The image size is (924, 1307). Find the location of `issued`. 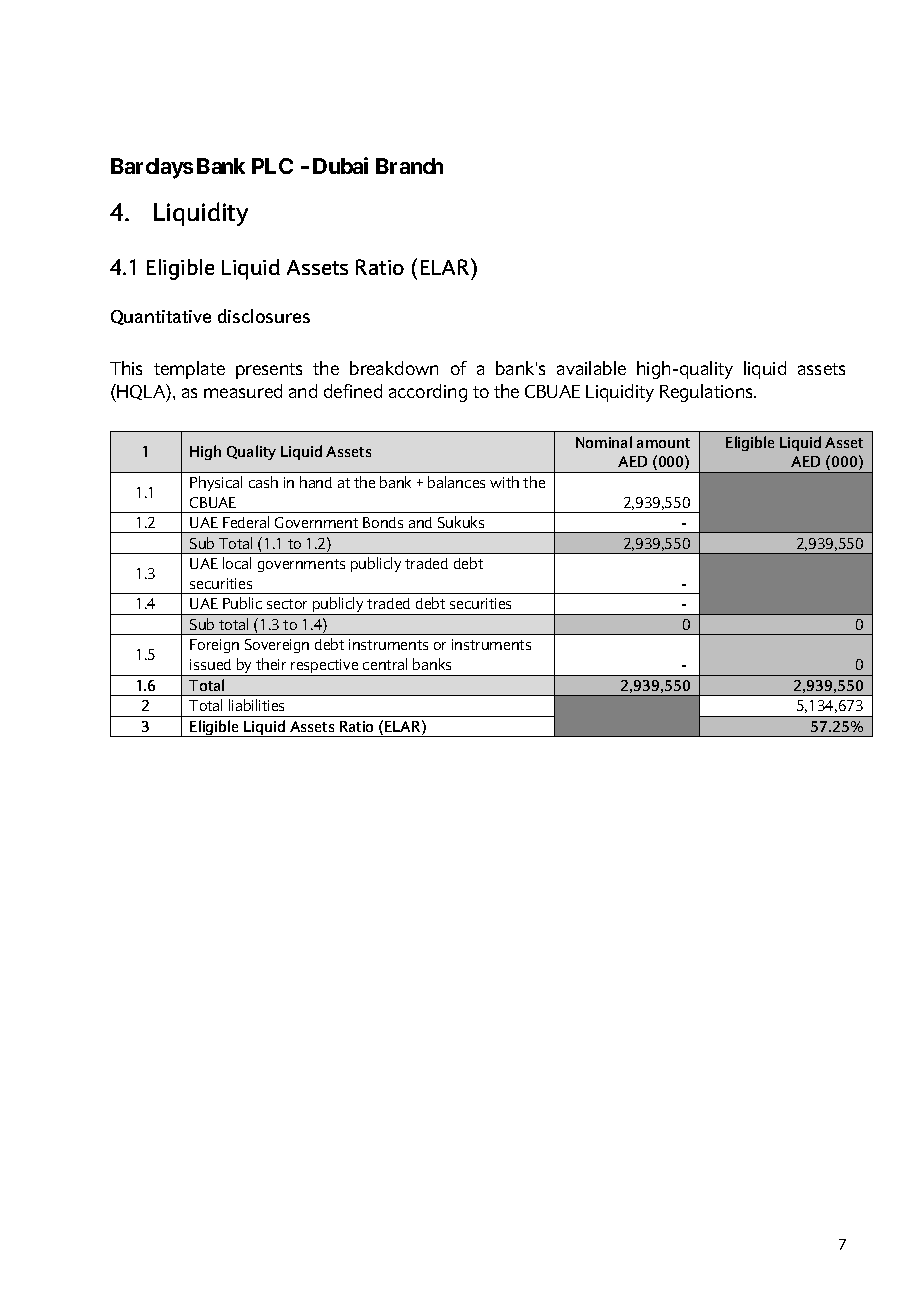

issued is located at coordinates (210, 664).
